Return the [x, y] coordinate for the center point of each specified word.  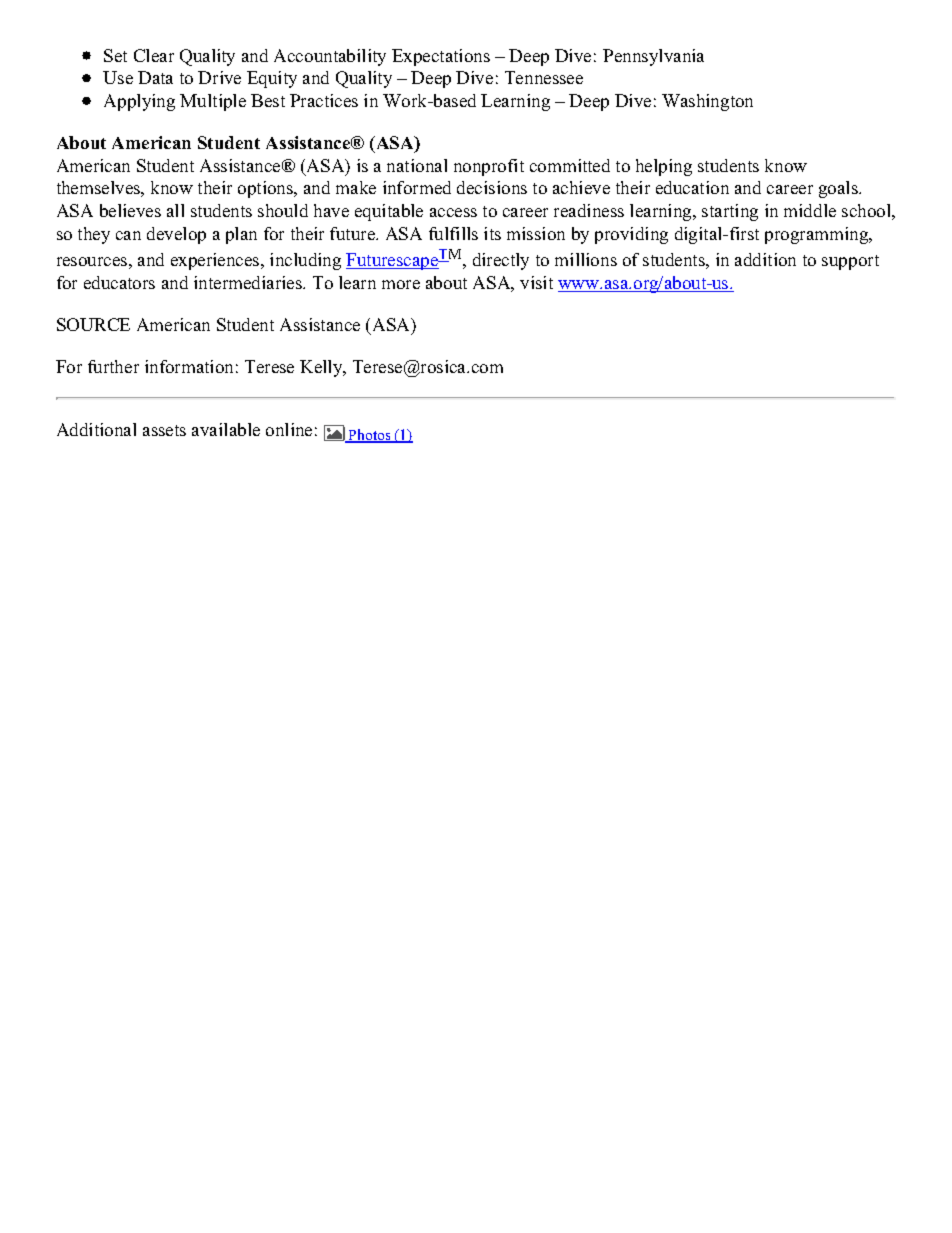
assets [164, 430]
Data [155, 77]
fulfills [453, 233]
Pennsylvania [653, 57]
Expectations [441, 57]
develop [176, 235]
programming [818, 235]
